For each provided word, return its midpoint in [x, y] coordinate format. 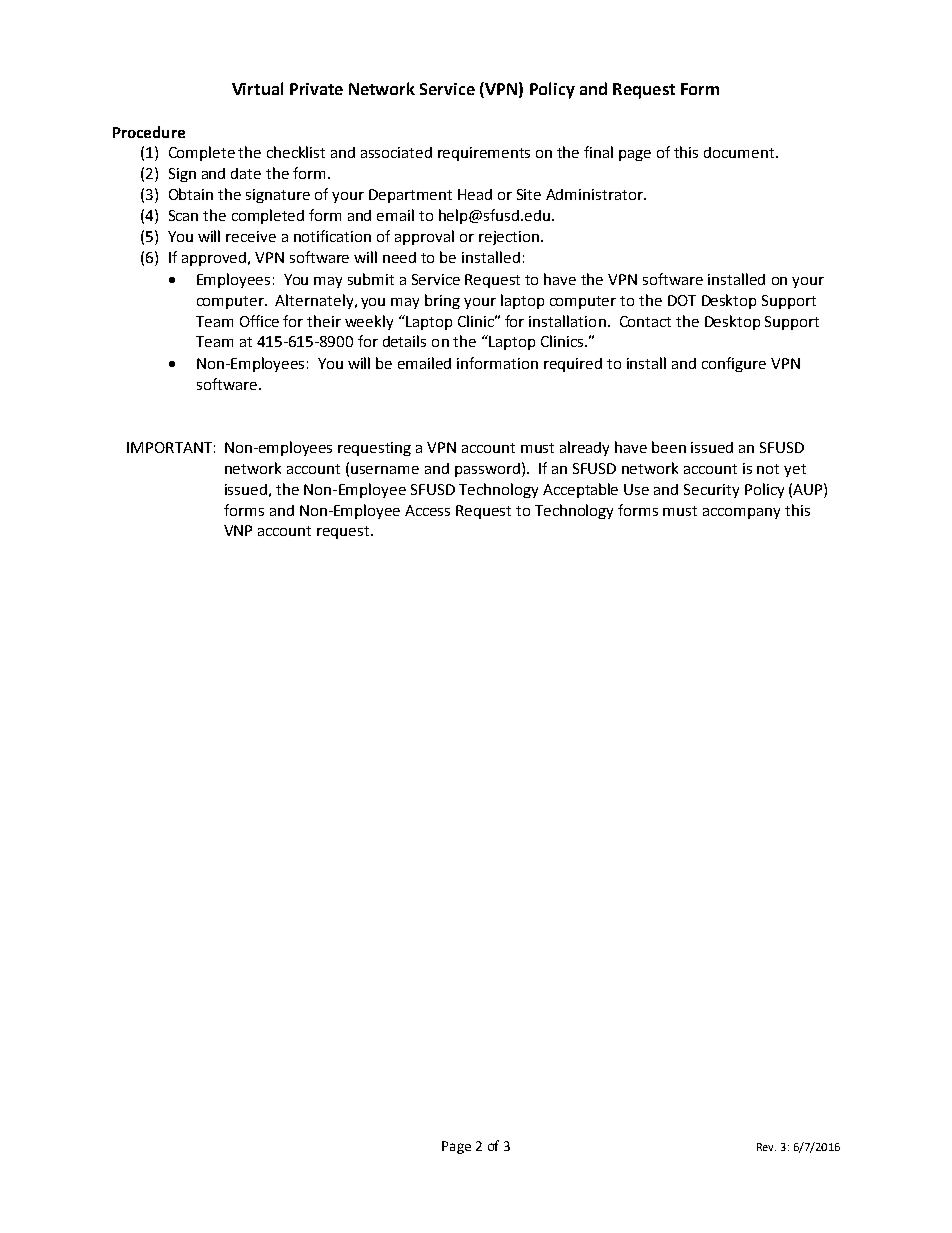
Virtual [257, 88]
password [487, 470]
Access [427, 510]
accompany [741, 513]
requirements [484, 154]
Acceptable [580, 490]
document [740, 152]
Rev [766, 1147]
